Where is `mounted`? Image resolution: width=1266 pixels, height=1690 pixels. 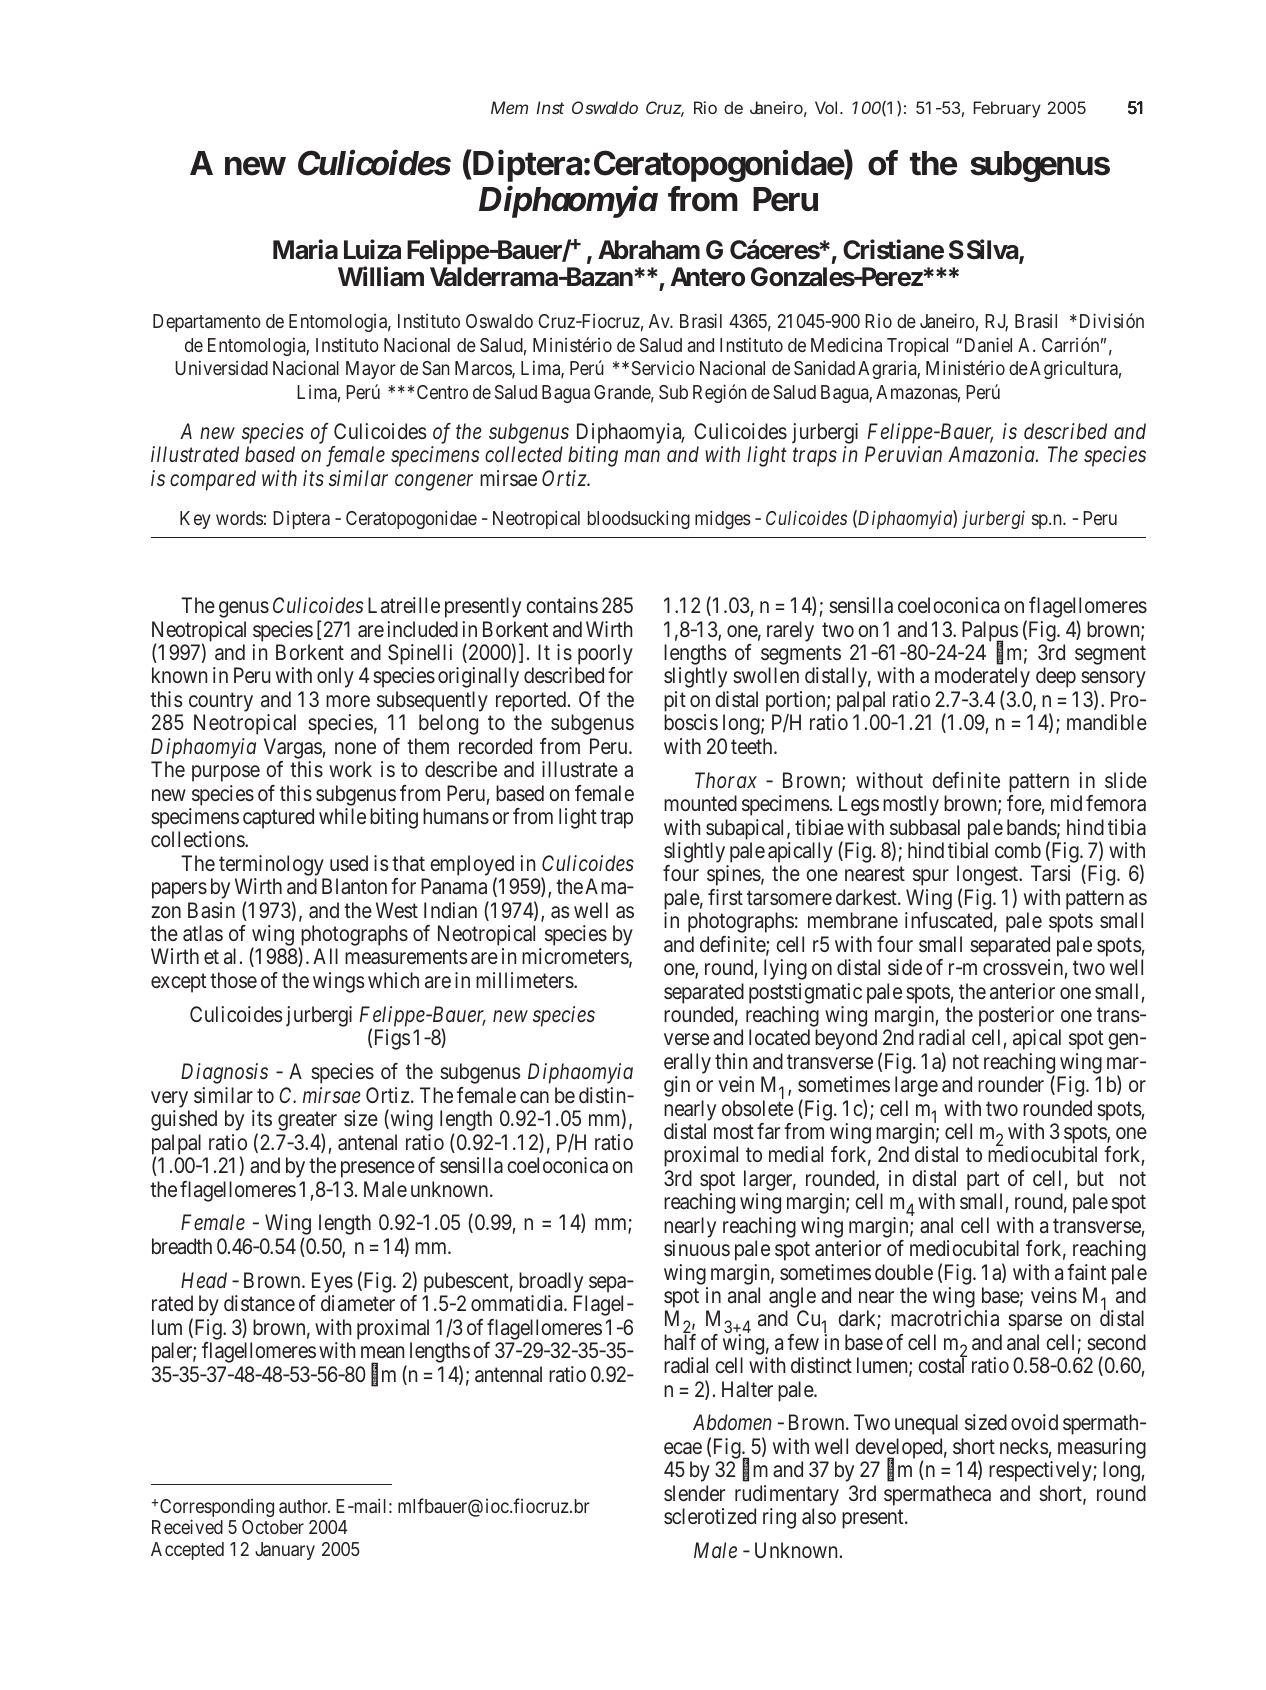
mounted is located at coordinates (700, 803).
